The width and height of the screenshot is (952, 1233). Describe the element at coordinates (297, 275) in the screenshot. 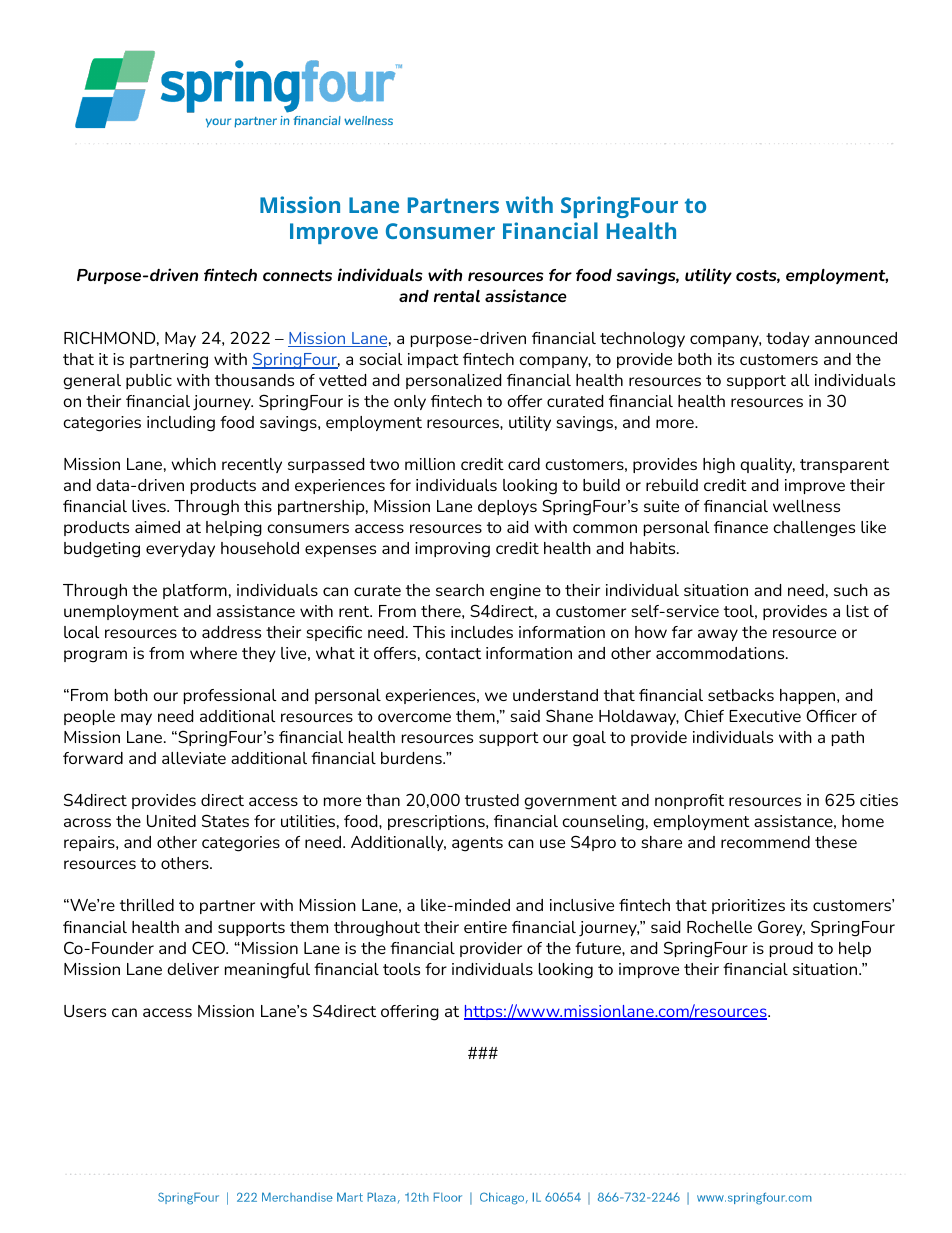

I see `connects` at that location.
